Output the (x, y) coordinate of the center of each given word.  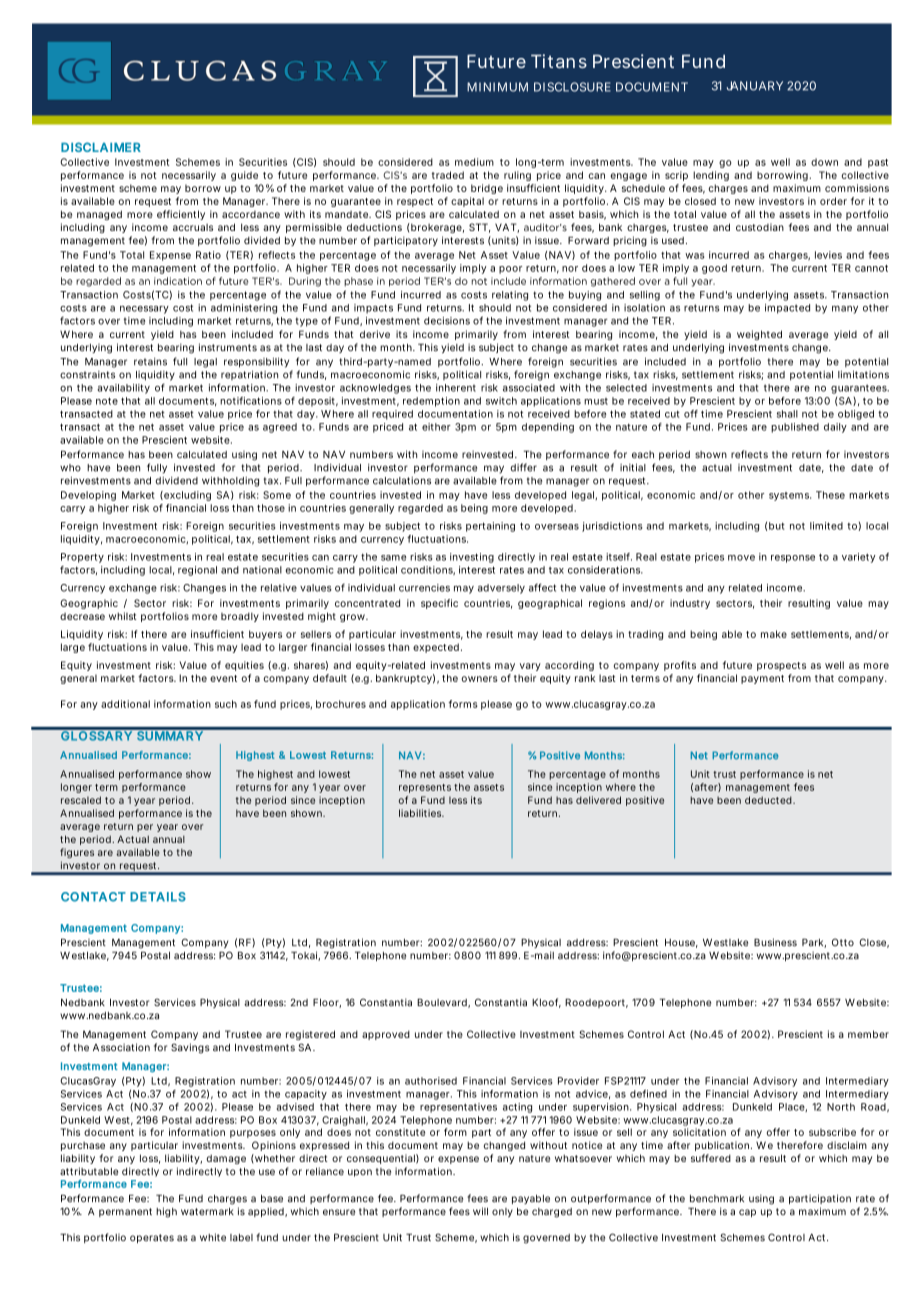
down (824, 162)
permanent (125, 1212)
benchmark (717, 1199)
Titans (559, 61)
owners (480, 679)
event (223, 678)
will (480, 1211)
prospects (781, 666)
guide (244, 176)
